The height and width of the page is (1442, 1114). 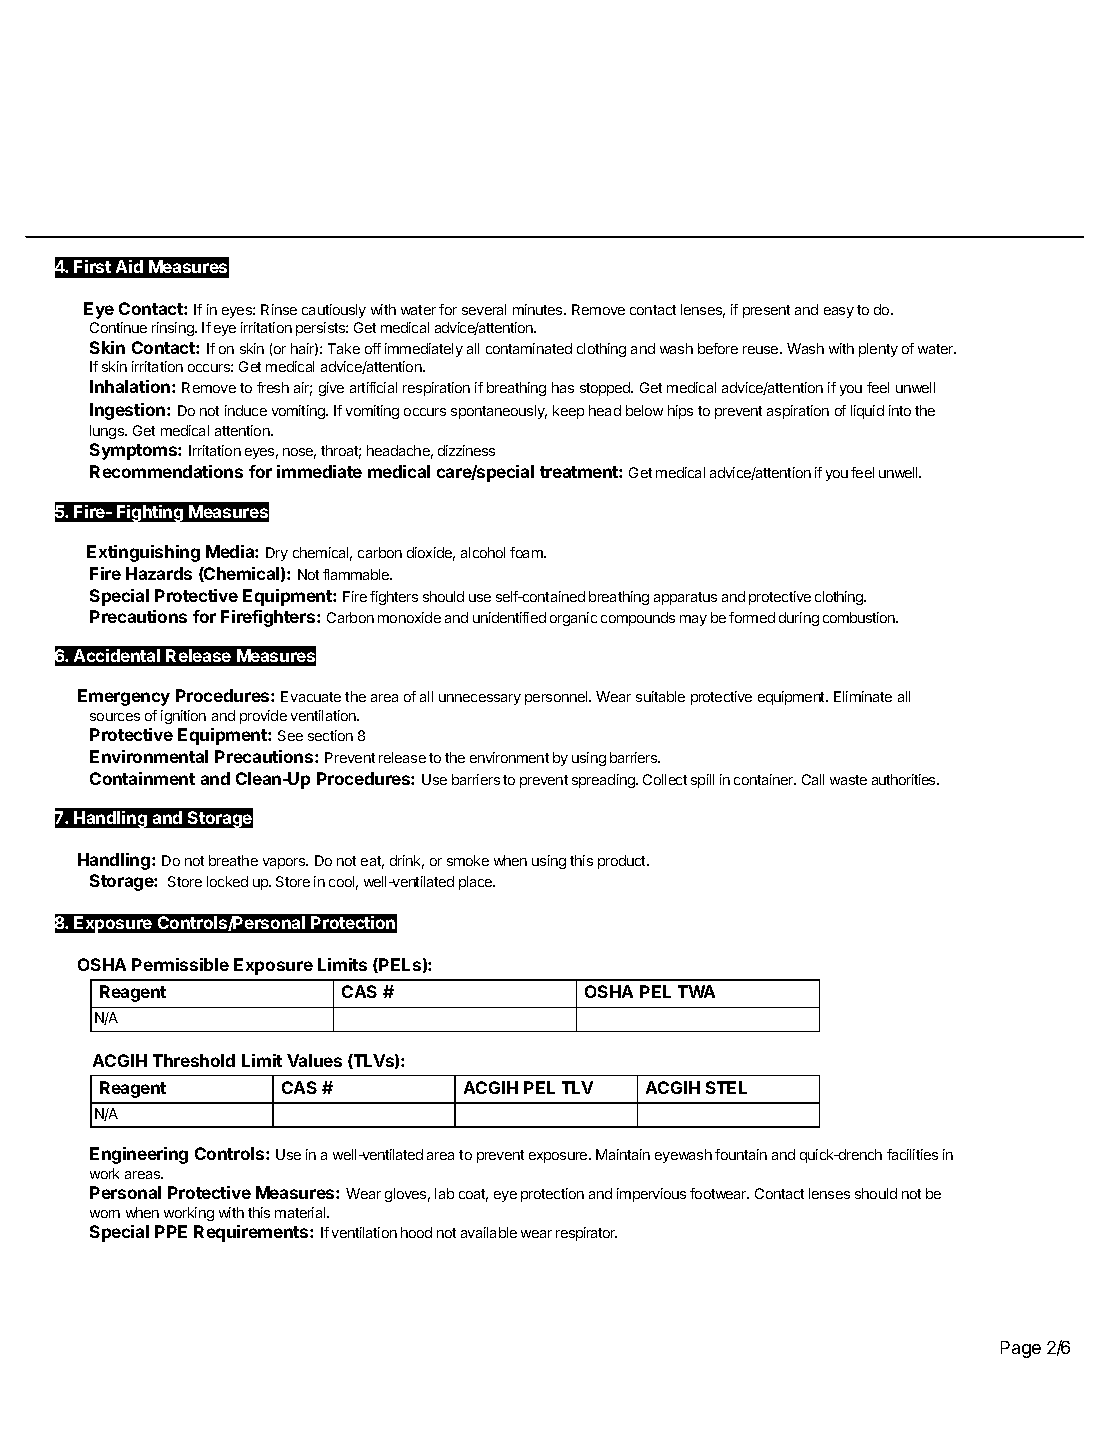 What do you see at coordinates (252, 1233) in the page?
I see `Requirements` at bounding box center [252, 1233].
